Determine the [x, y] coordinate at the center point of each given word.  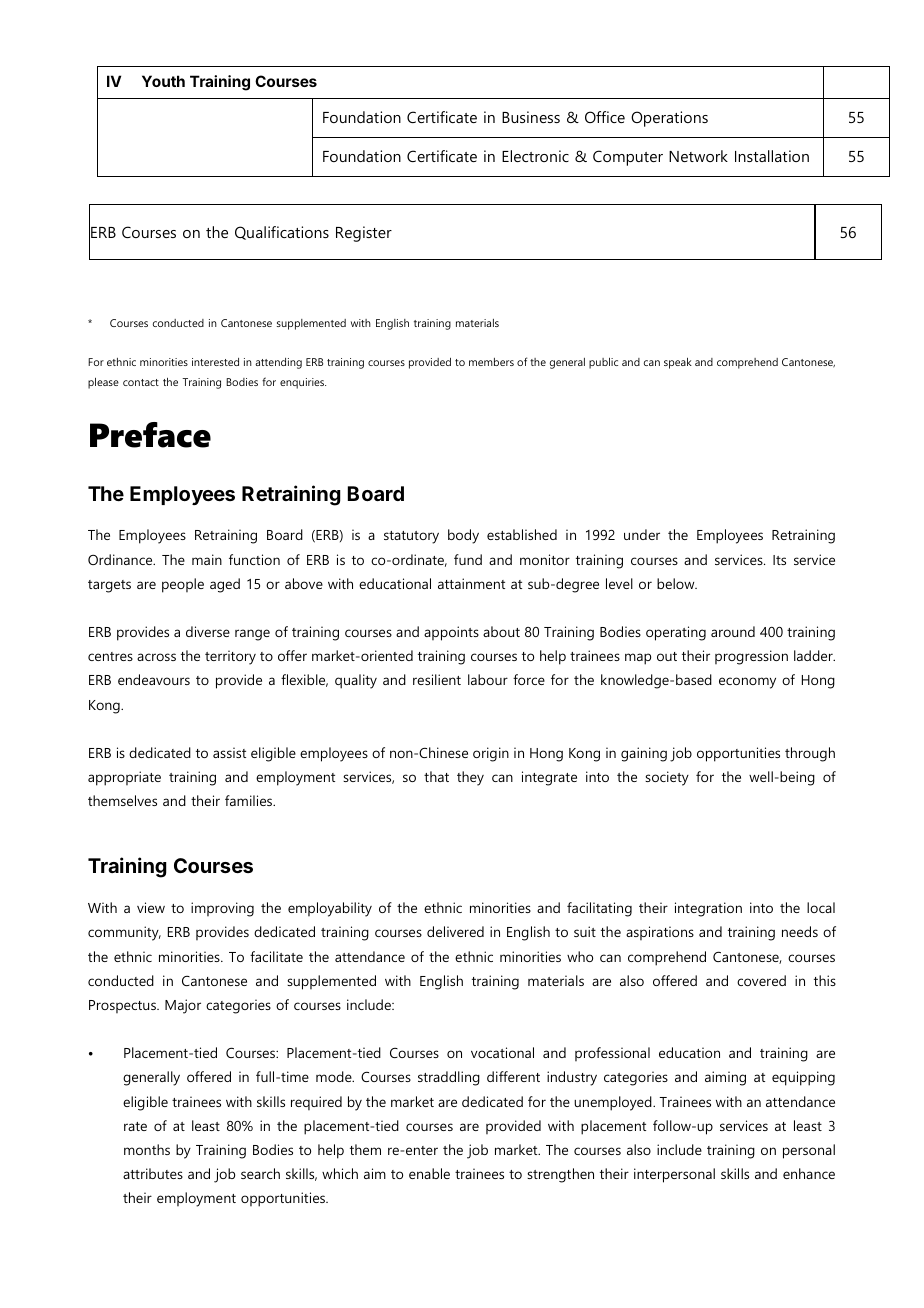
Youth [163, 81]
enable [429, 1173]
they [470, 778]
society [667, 778]
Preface [150, 435]
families [250, 800]
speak [678, 363]
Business [531, 117]
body [463, 536]
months [147, 1149]
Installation [772, 156]
